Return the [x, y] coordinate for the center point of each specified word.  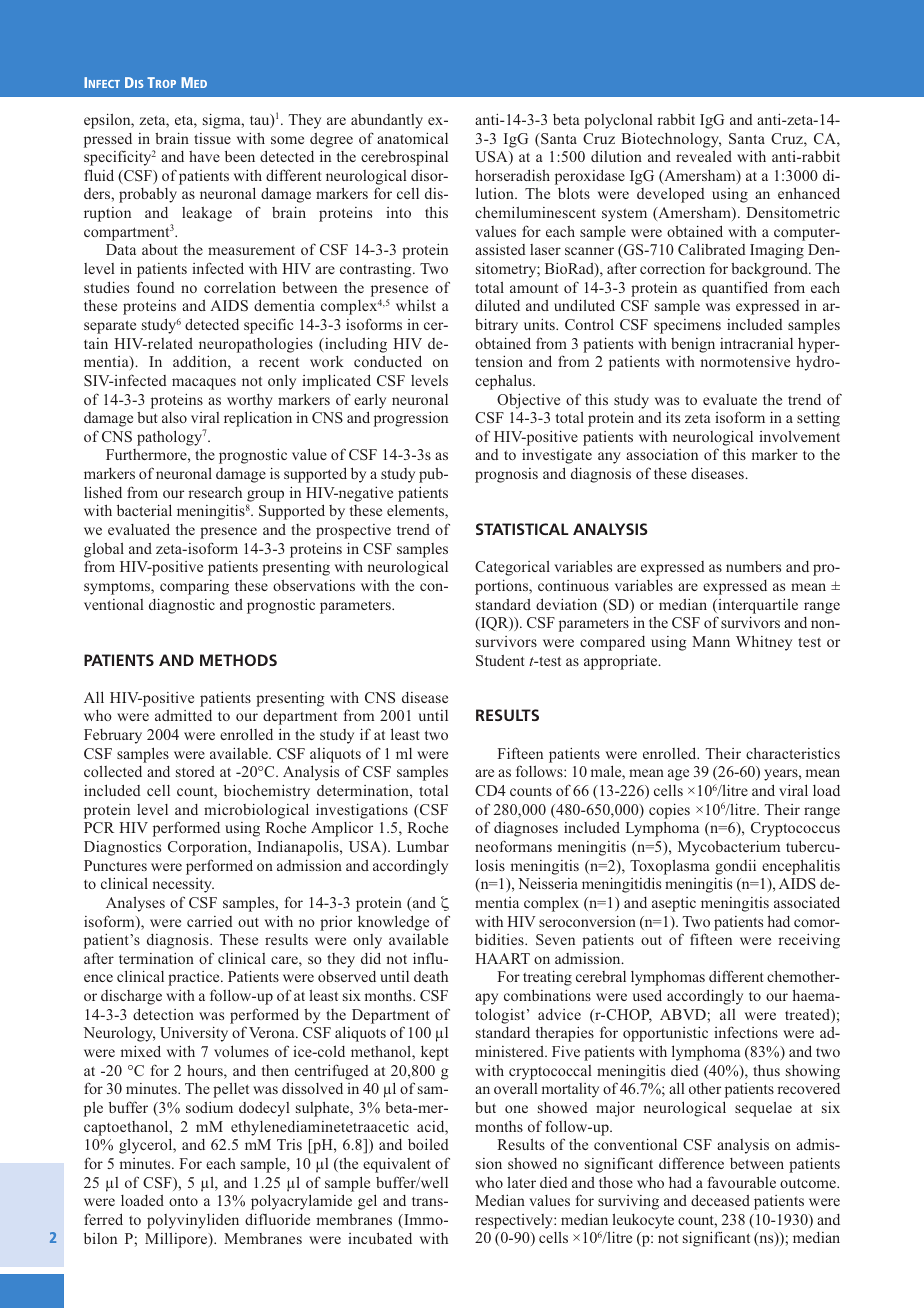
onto [183, 1201]
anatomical [412, 138]
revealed [704, 156]
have [204, 156]
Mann [711, 641]
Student [500, 660]
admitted [183, 715]
